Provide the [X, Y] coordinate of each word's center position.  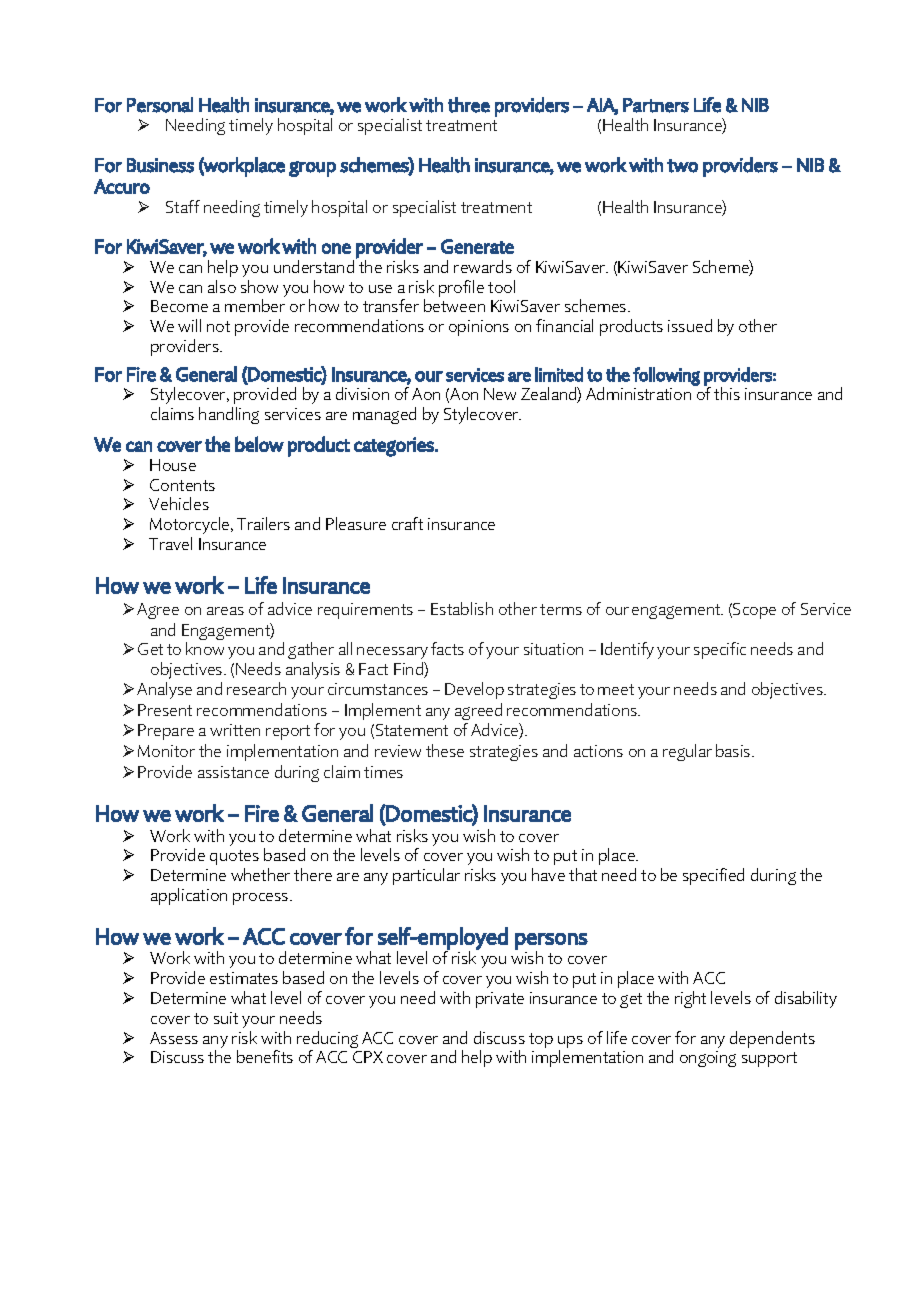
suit [226, 1018]
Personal [160, 105]
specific [720, 650]
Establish [462, 608]
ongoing [708, 1059]
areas [225, 611]
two [682, 166]
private [500, 1000]
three [469, 105]
